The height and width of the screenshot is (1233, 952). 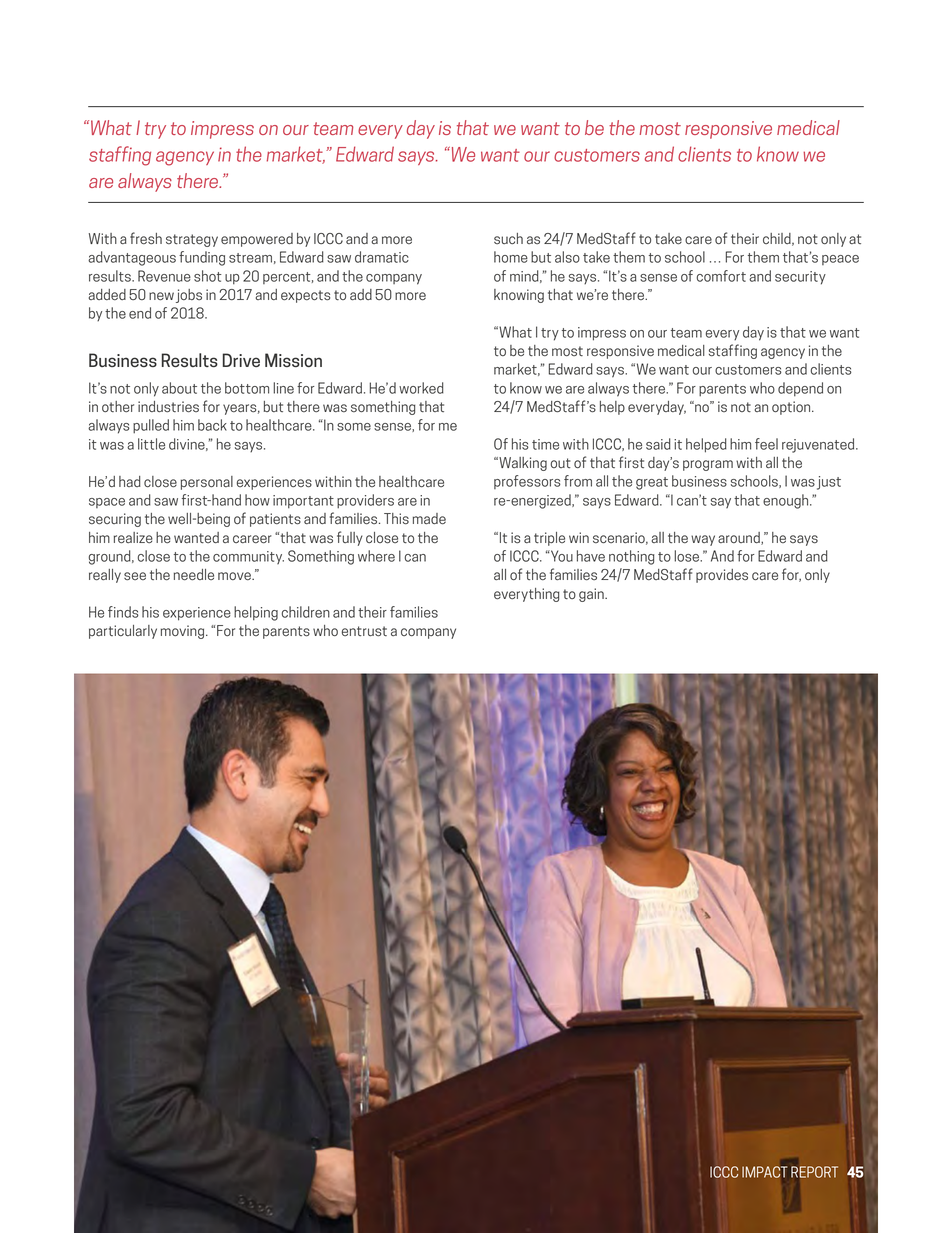 What do you see at coordinates (722, 576) in the screenshot?
I see `provides` at bounding box center [722, 576].
